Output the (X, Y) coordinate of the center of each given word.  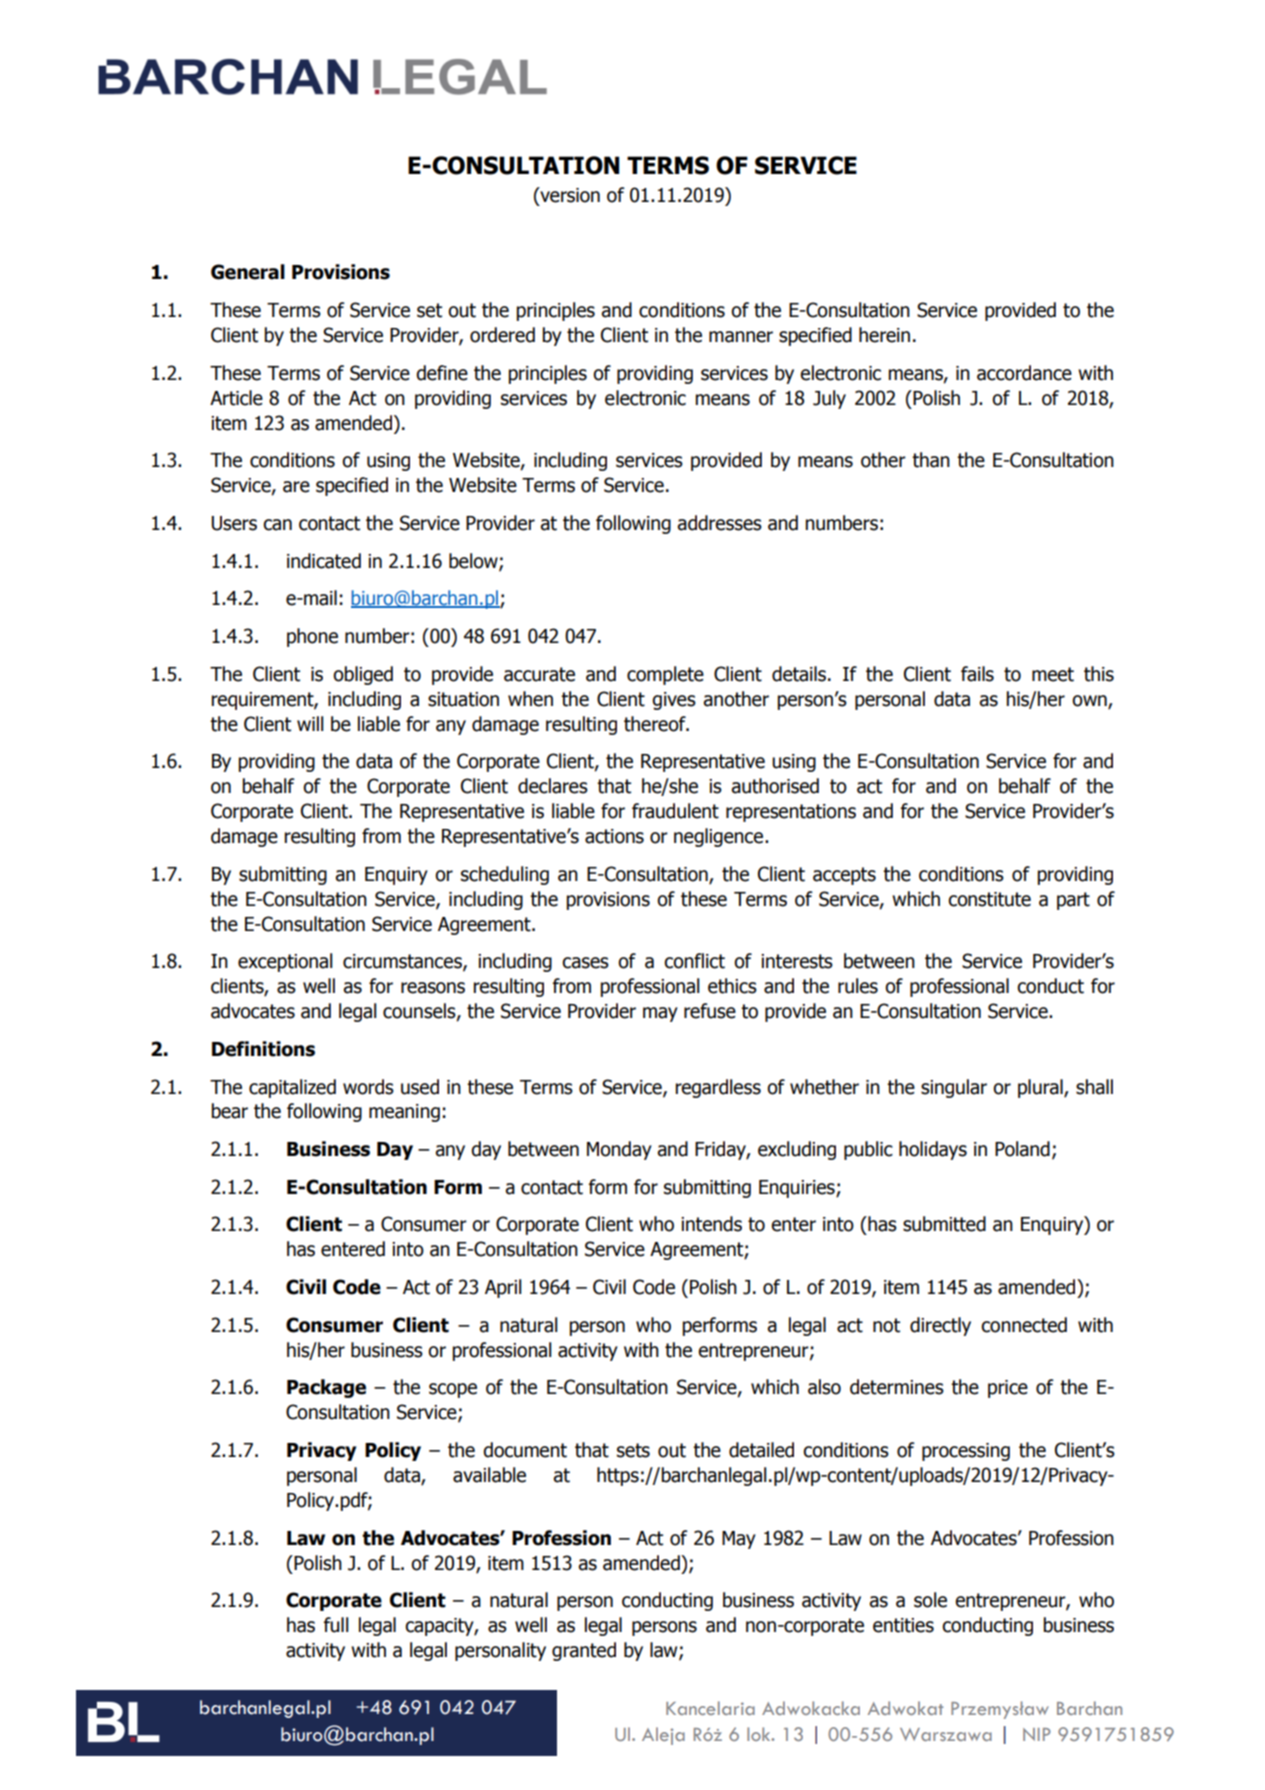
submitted (944, 1224)
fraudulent (675, 811)
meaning (404, 1113)
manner (741, 337)
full (336, 1625)
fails (977, 674)
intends (711, 1224)
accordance (1024, 373)
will (310, 723)
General (248, 272)
